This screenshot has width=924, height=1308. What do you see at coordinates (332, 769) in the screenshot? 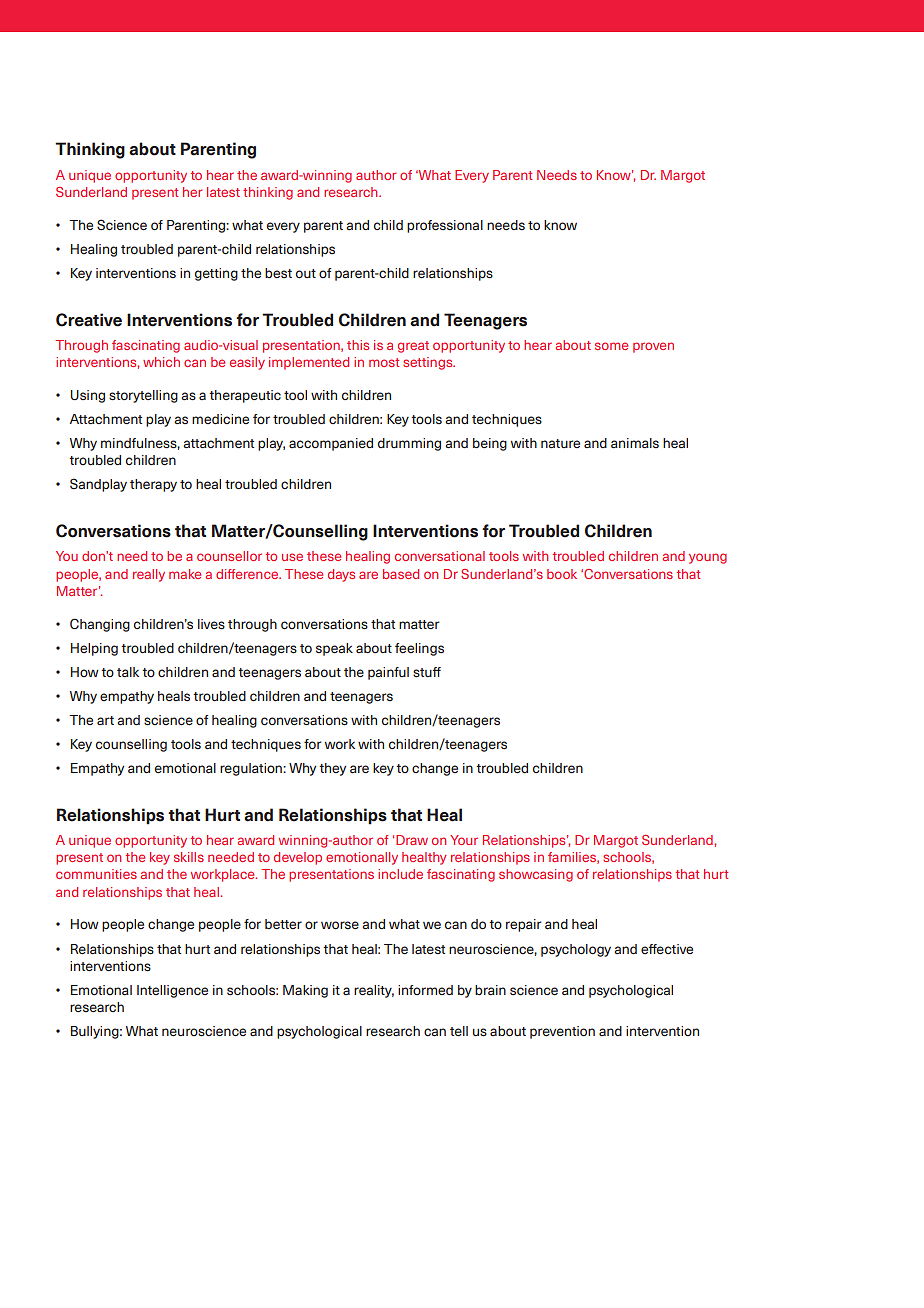
I see `they` at bounding box center [332, 769].
